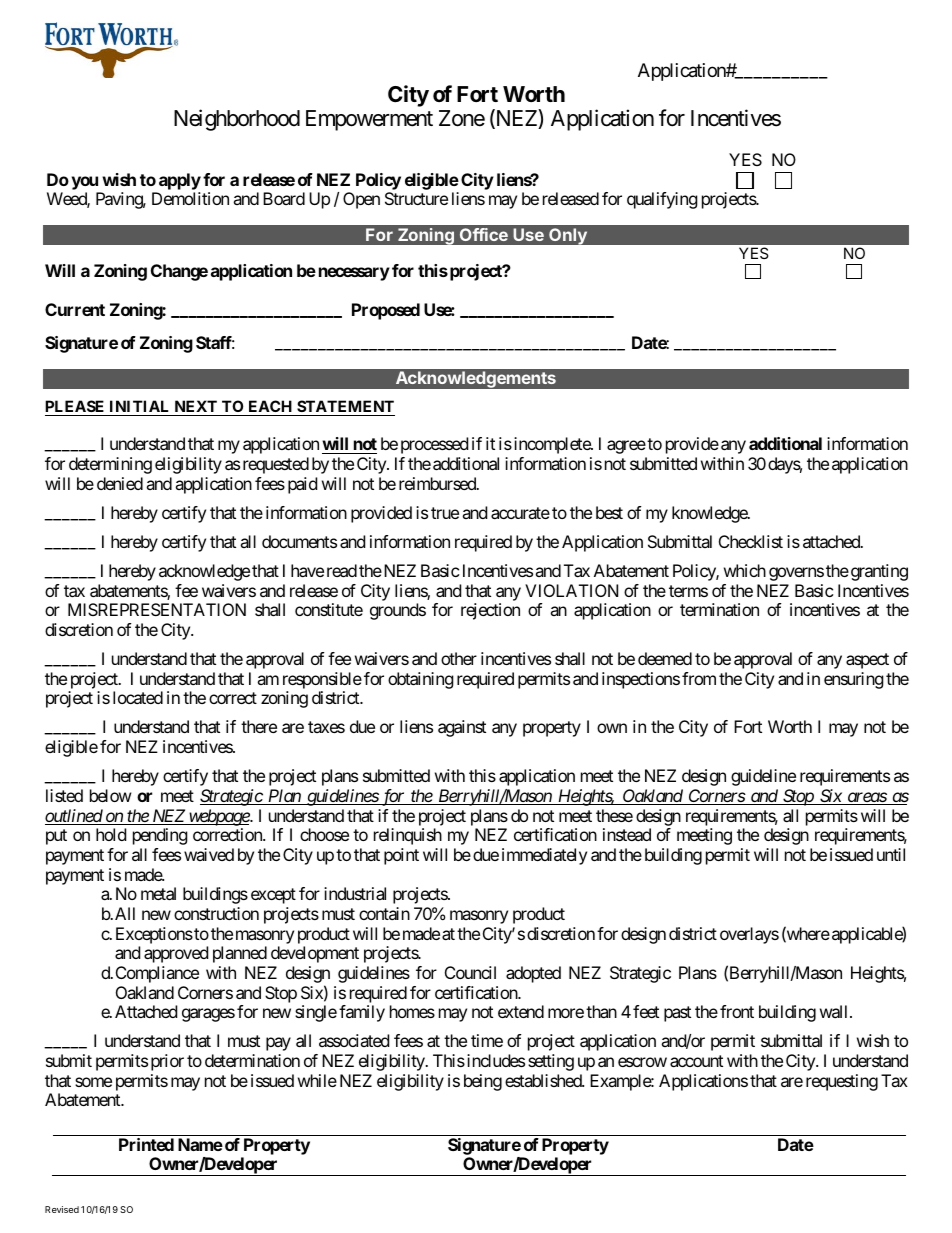 The height and width of the screenshot is (1233, 952). What do you see at coordinates (140, 408) in the screenshot?
I see `INITIAL` at bounding box center [140, 408].
